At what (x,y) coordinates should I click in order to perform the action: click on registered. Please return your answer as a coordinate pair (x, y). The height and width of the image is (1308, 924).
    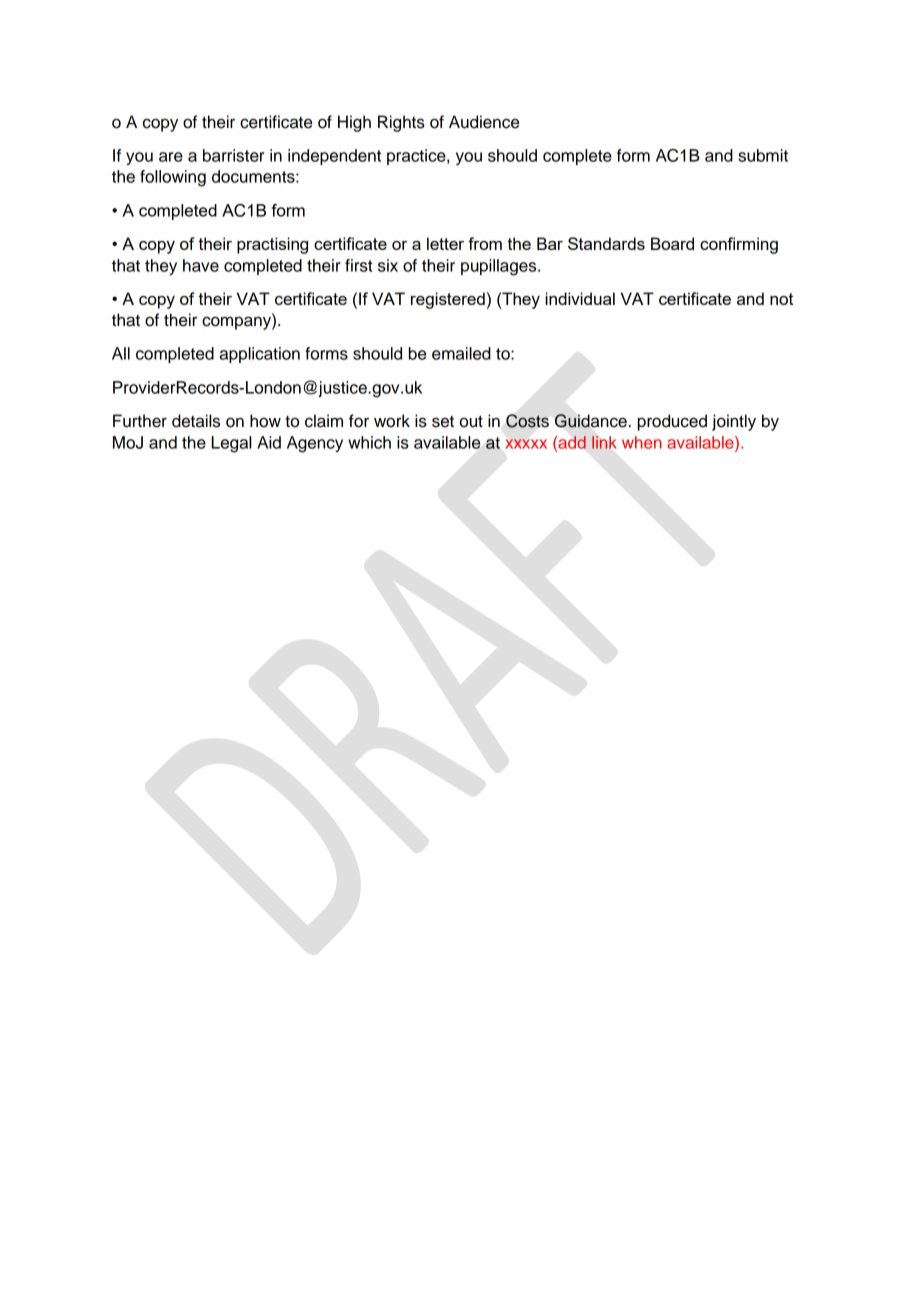
    Looking at the image, I should click on (448, 300).
